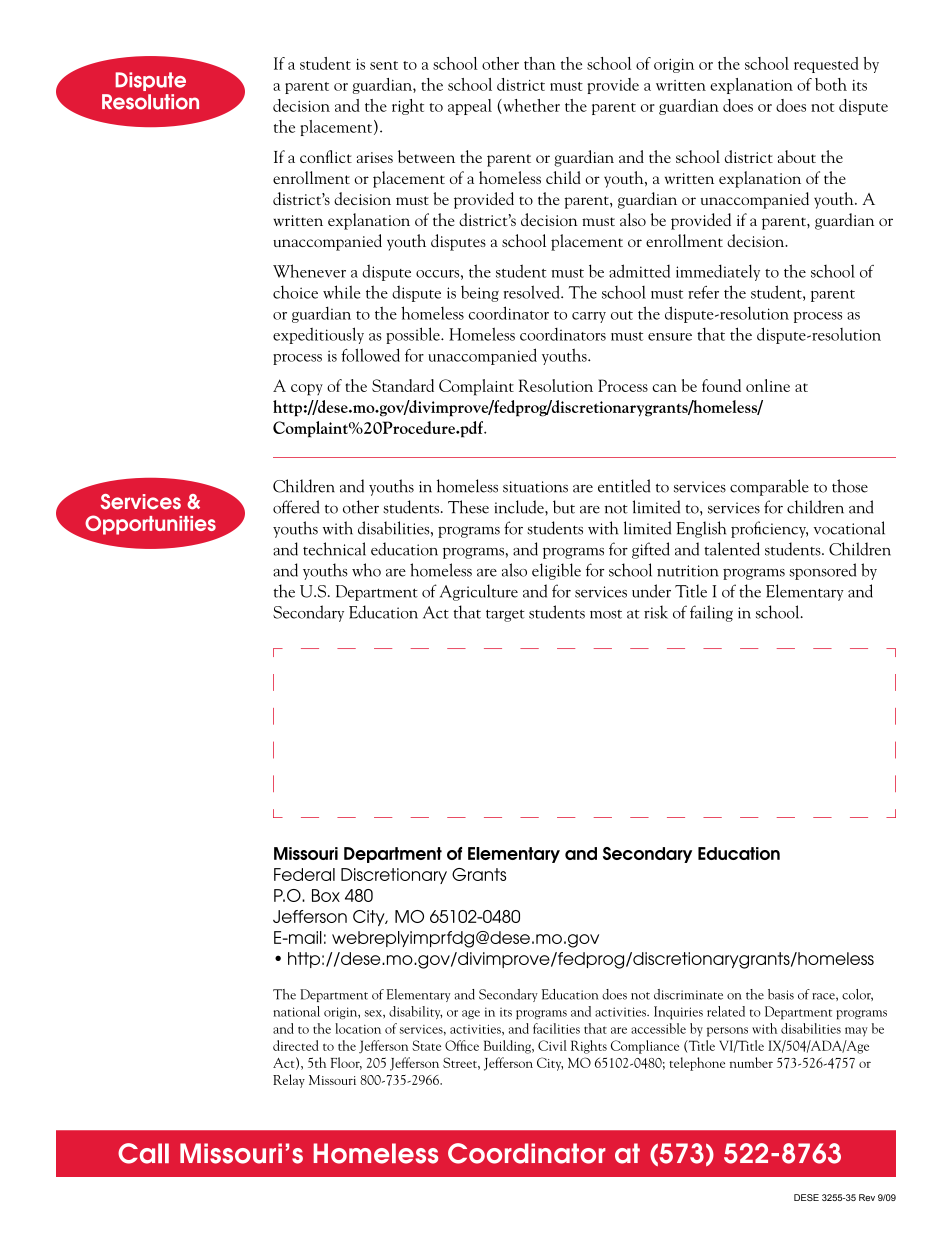 The height and width of the image is (1233, 952). Describe the element at coordinates (711, 613) in the image. I see `failing` at that location.
